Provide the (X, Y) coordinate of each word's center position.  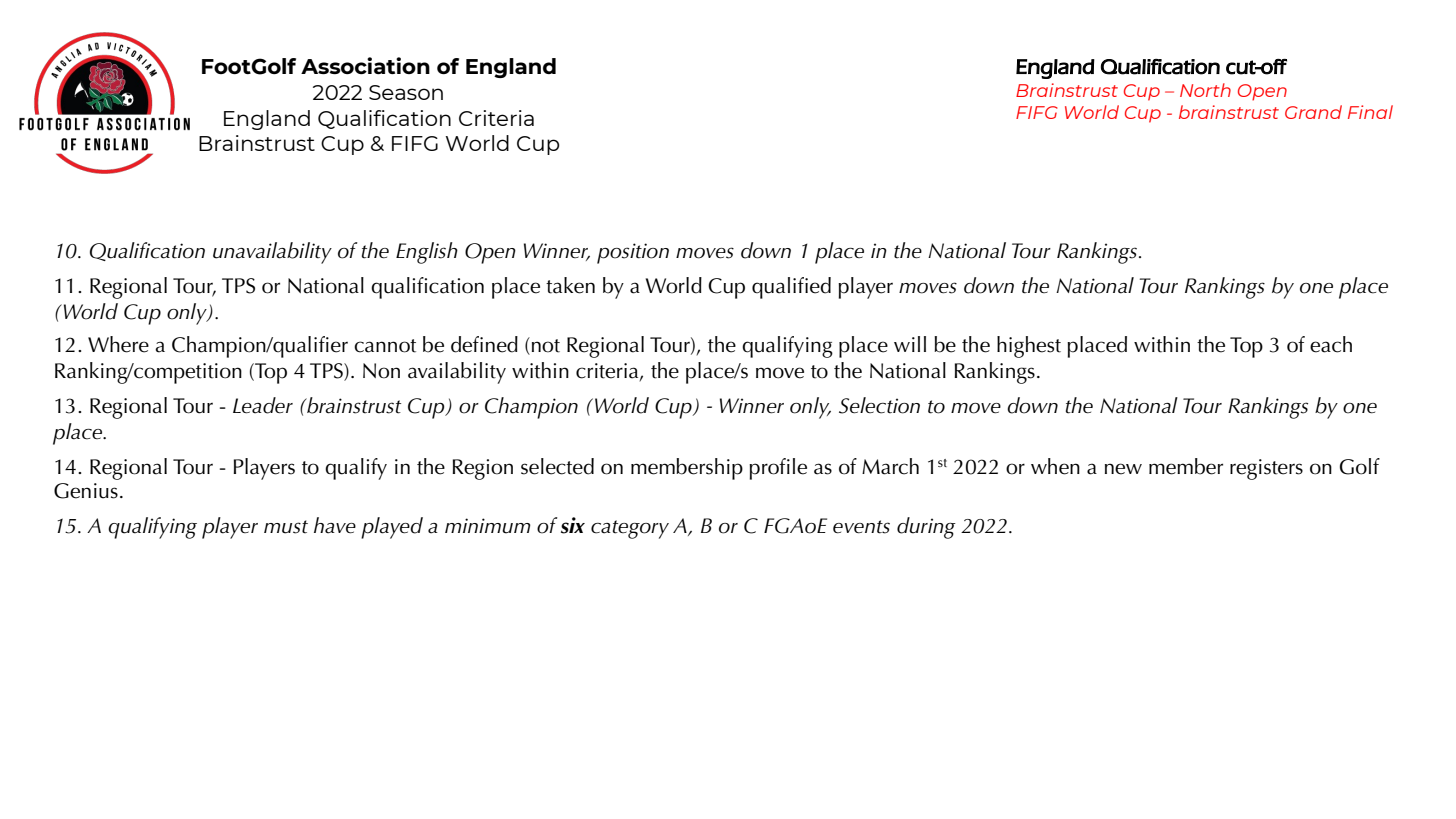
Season (406, 92)
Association (365, 65)
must (286, 527)
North (1205, 90)
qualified (791, 288)
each (1331, 344)
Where (118, 344)
